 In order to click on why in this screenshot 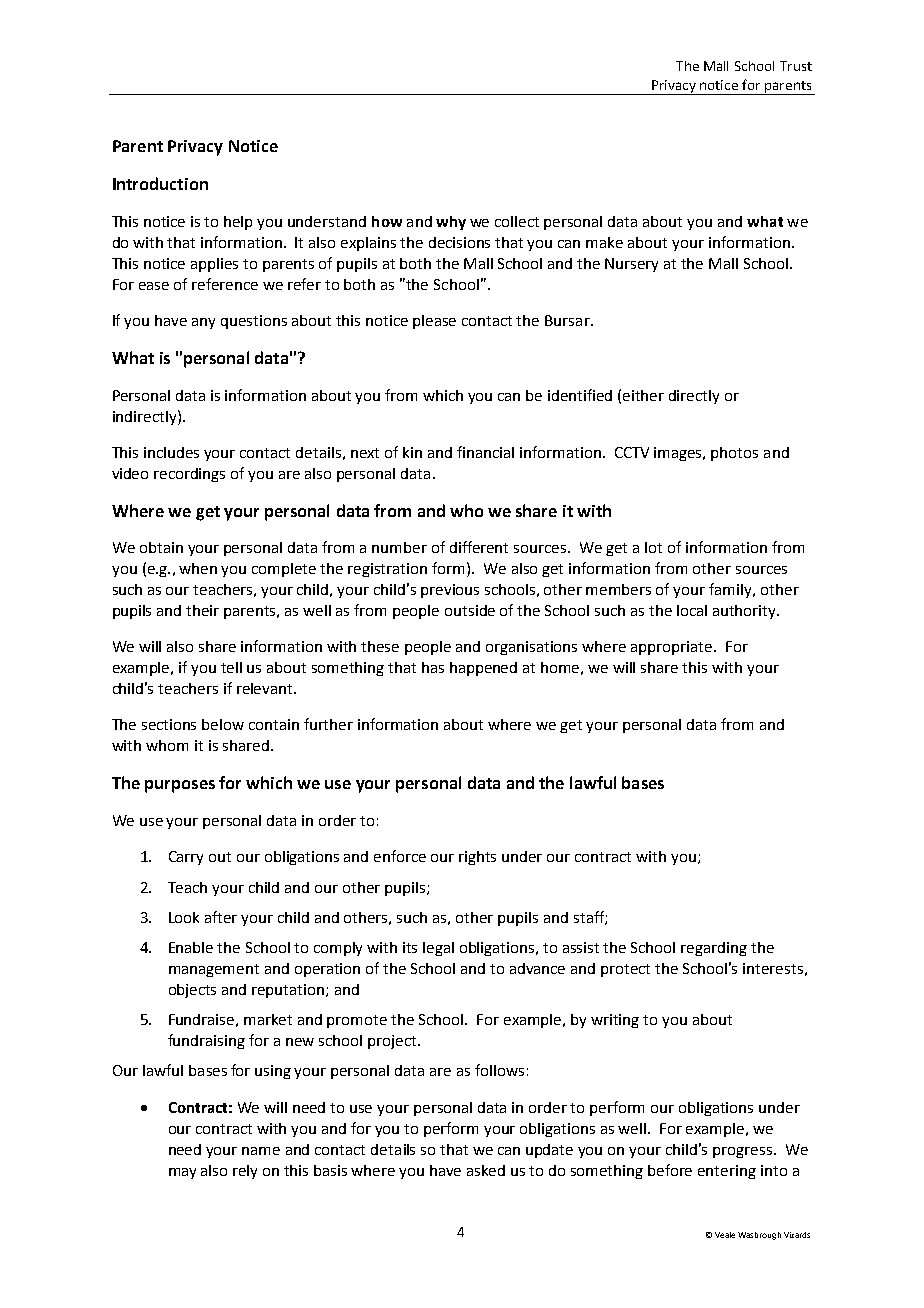, I will do `click(451, 223)`.
